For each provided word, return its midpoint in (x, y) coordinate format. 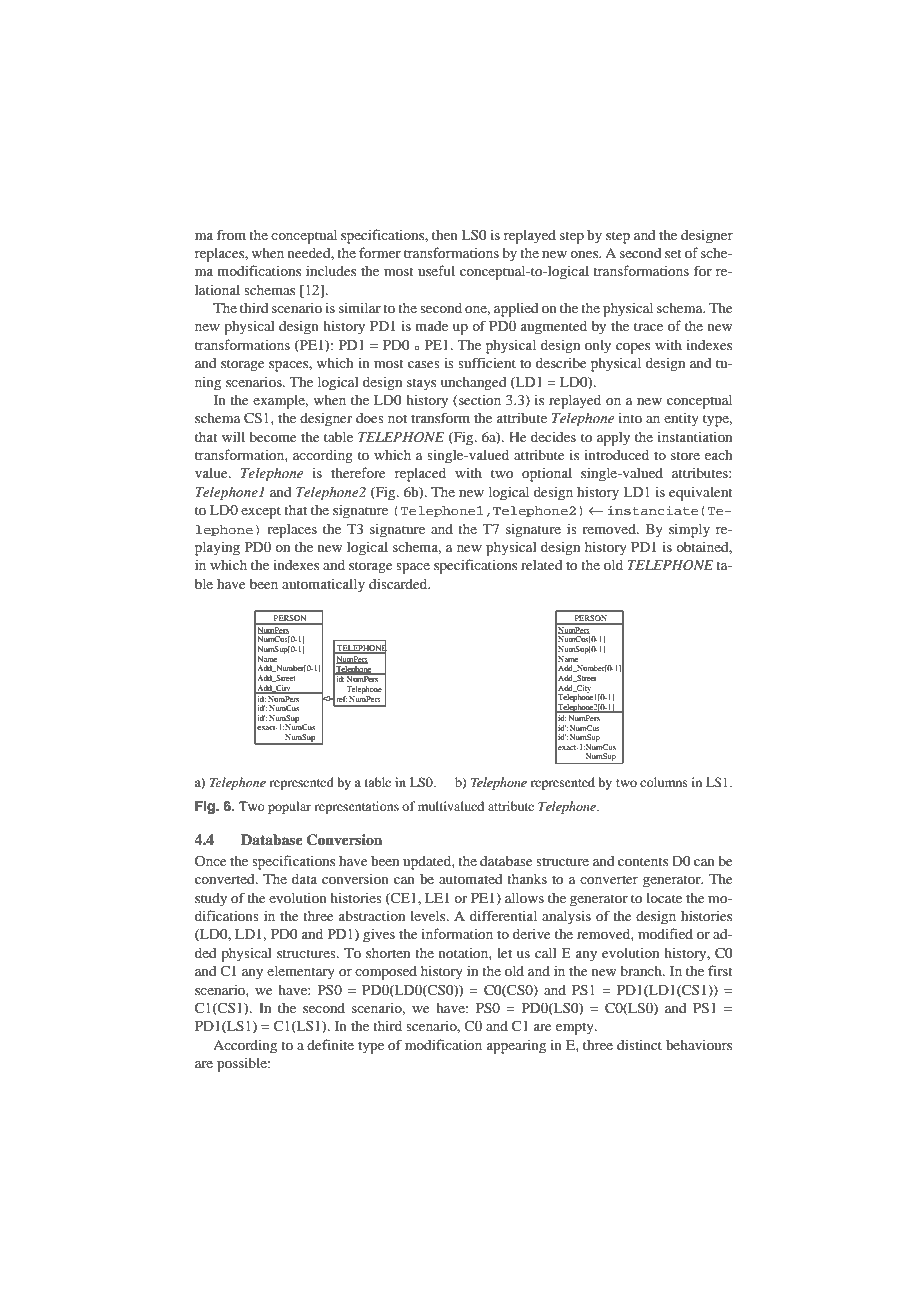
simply (689, 530)
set (673, 253)
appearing (516, 1047)
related (541, 565)
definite (330, 1044)
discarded (399, 583)
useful (436, 270)
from (231, 234)
